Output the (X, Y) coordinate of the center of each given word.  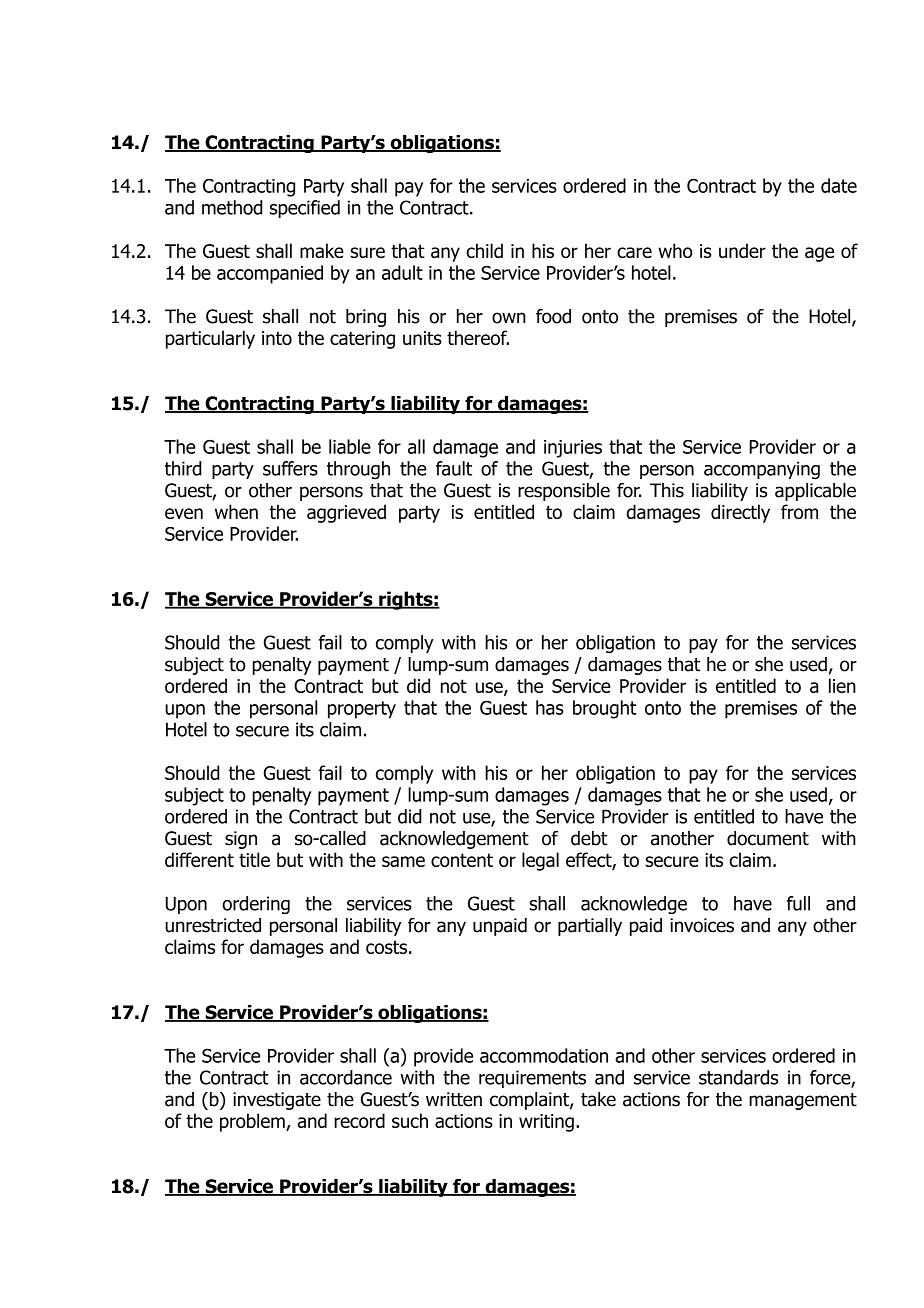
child (484, 250)
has (550, 707)
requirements (532, 1079)
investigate (277, 1101)
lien (842, 685)
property (362, 710)
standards (739, 1077)
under (742, 250)
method (232, 207)
